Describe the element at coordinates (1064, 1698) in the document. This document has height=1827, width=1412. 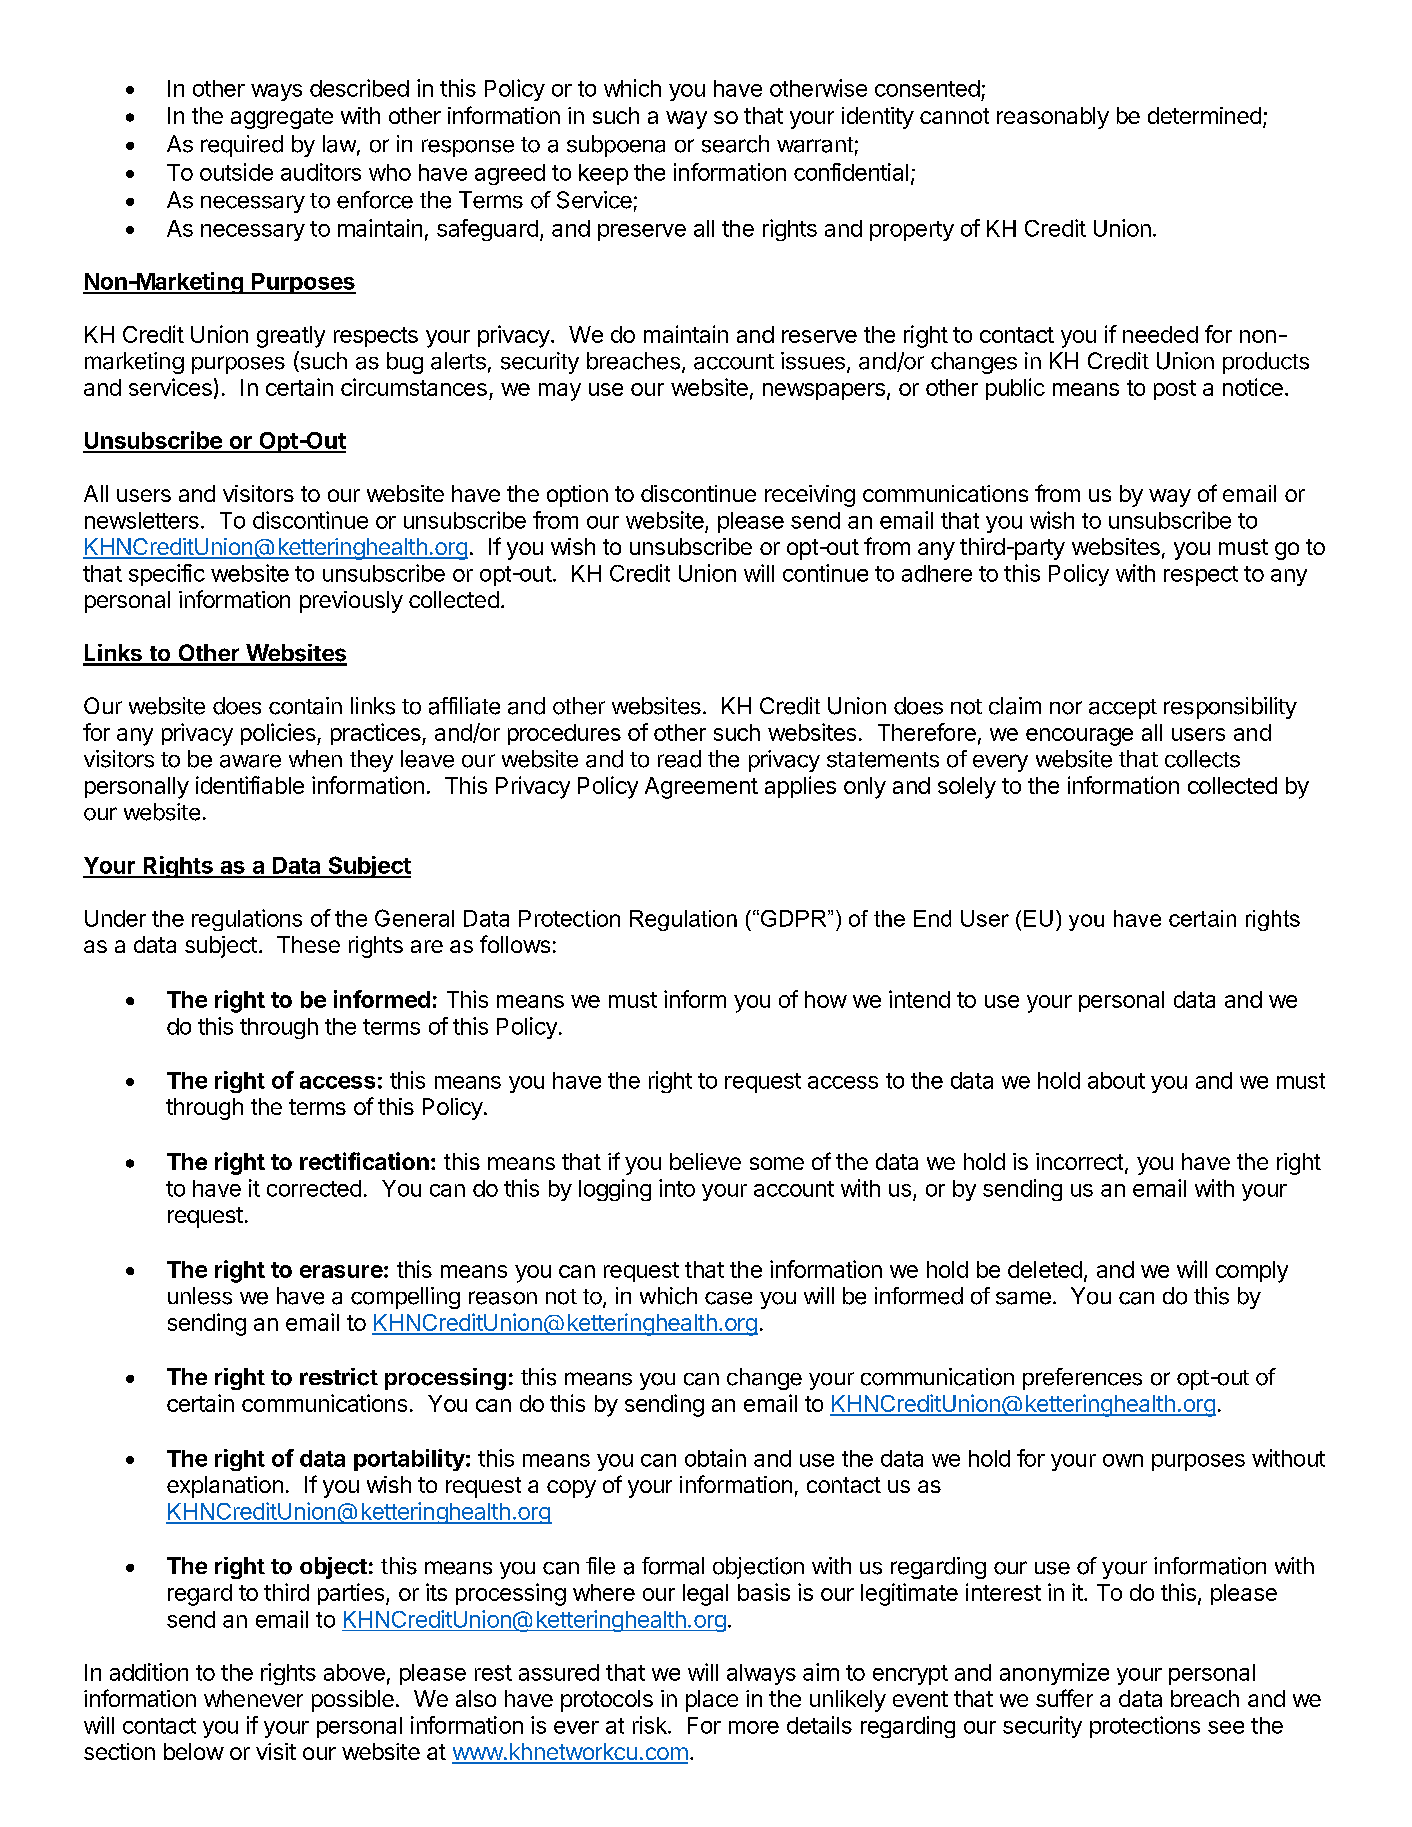
I see `suffer` at that location.
